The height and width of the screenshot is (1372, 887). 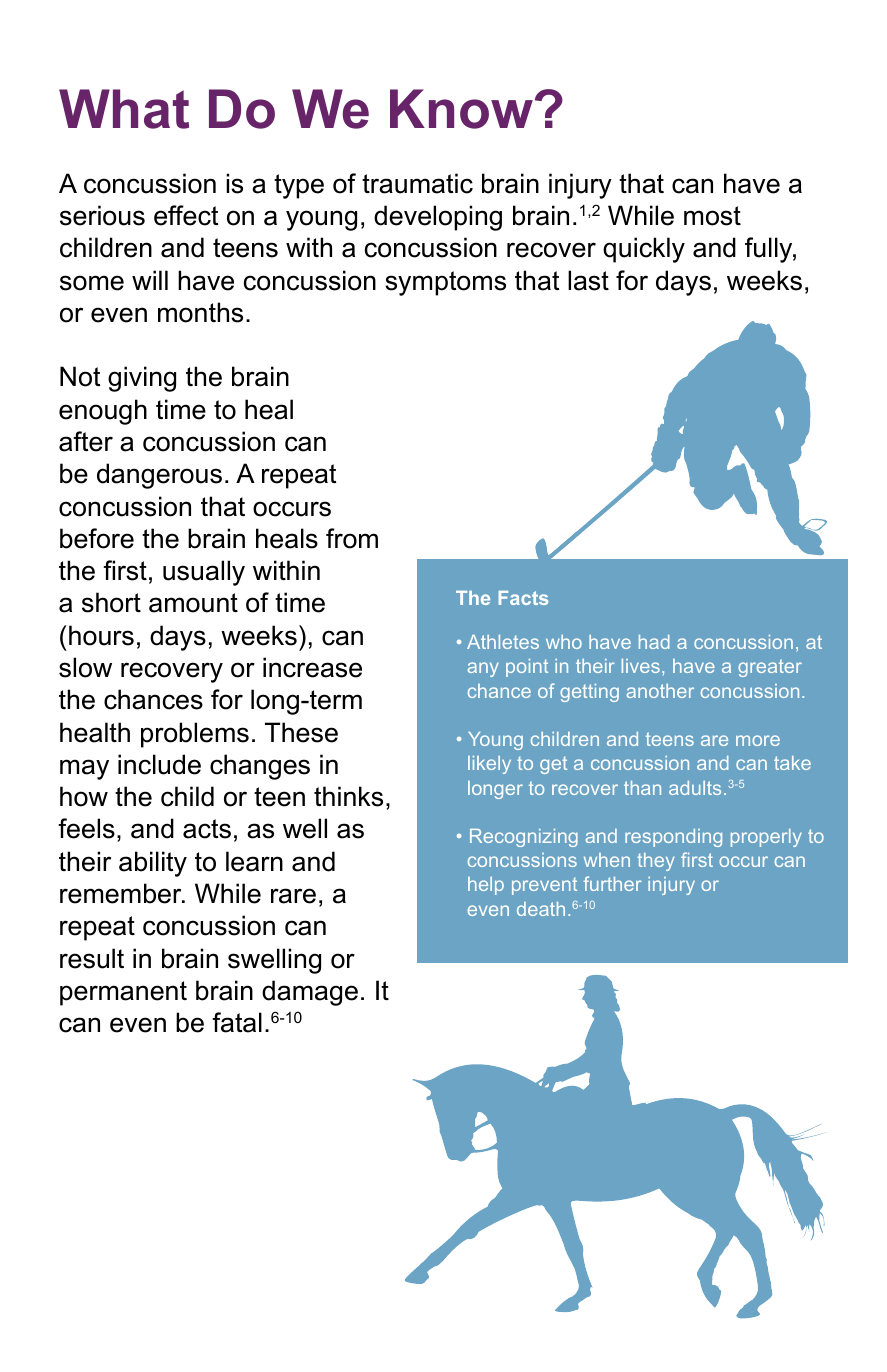 What do you see at coordinates (123, 993) in the screenshot?
I see `permanent` at bounding box center [123, 993].
